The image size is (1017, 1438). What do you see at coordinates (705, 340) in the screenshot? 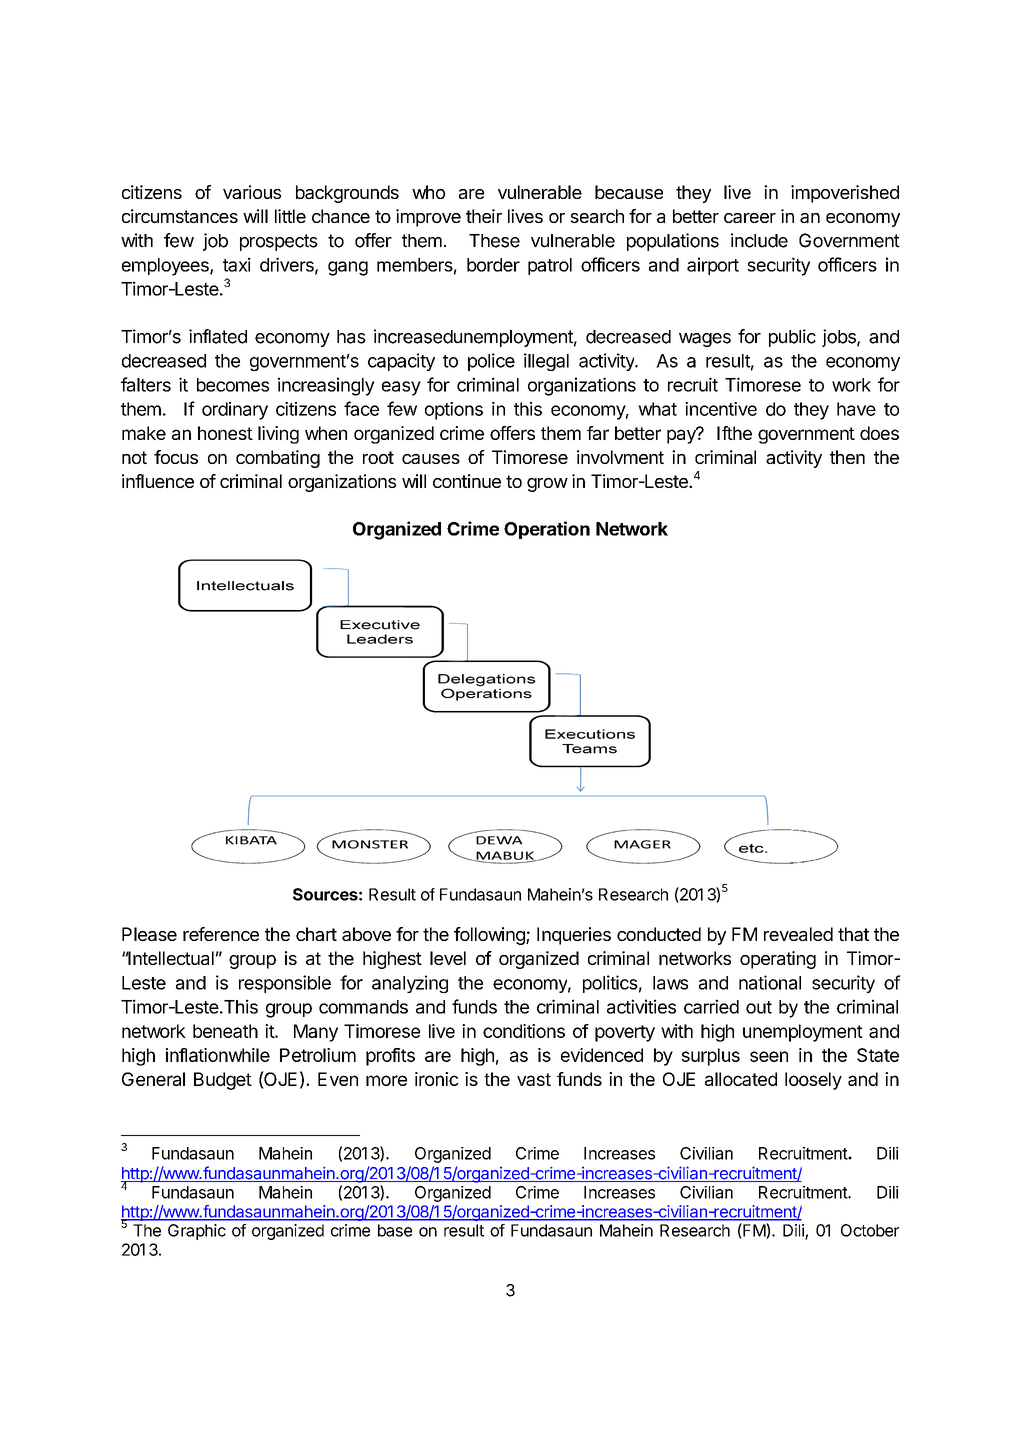
I see `wages` at bounding box center [705, 340].
